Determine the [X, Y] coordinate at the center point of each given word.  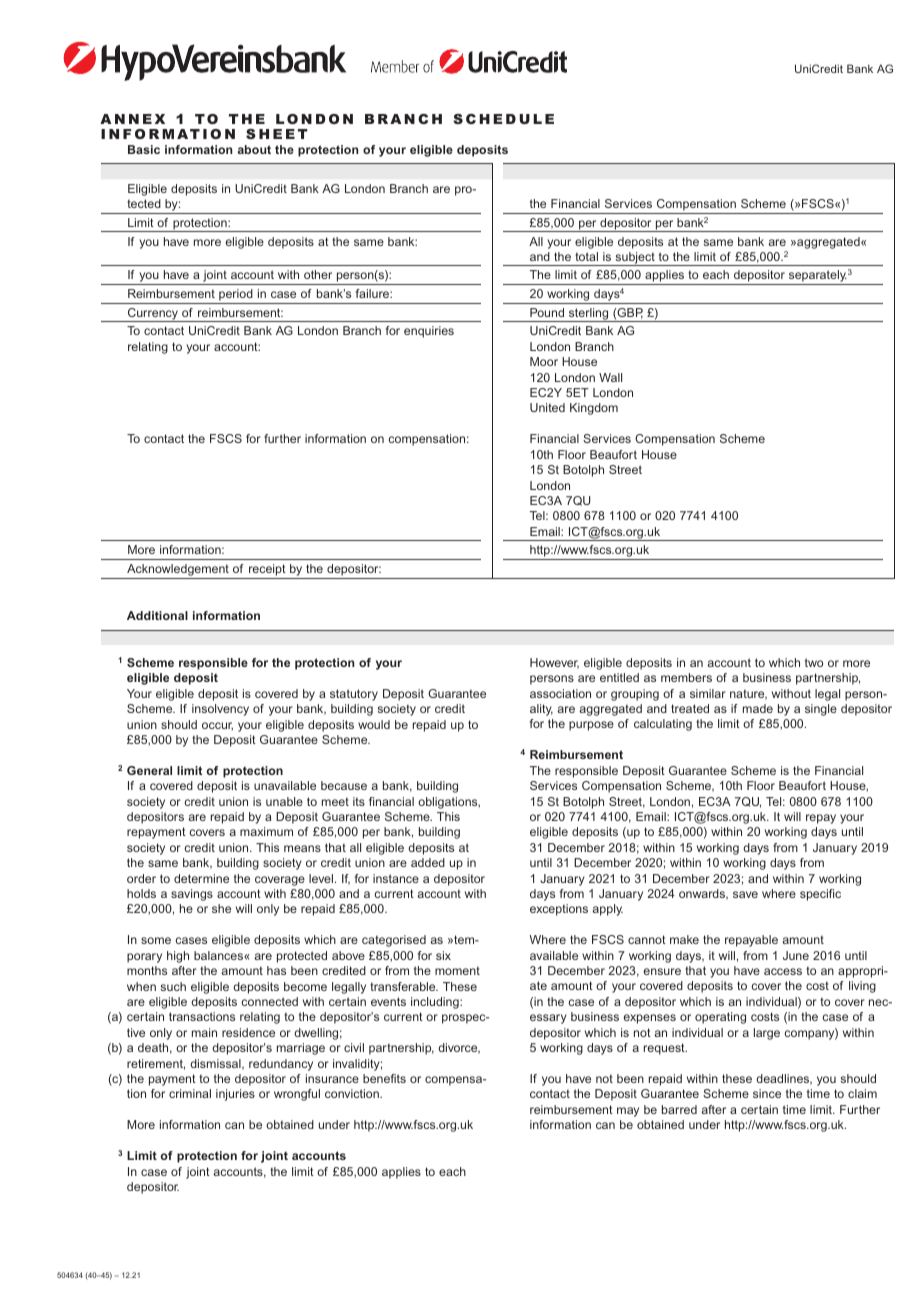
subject [635, 259]
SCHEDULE [503, 119]
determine [201, 878]
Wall [610, 377]
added [428, 862]
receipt [267, 570]
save [745, 894]
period [236, 296]
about [254, 149]
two [814, 662]
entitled [619, 677]
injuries [235, 1095]
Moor [544, 361]
